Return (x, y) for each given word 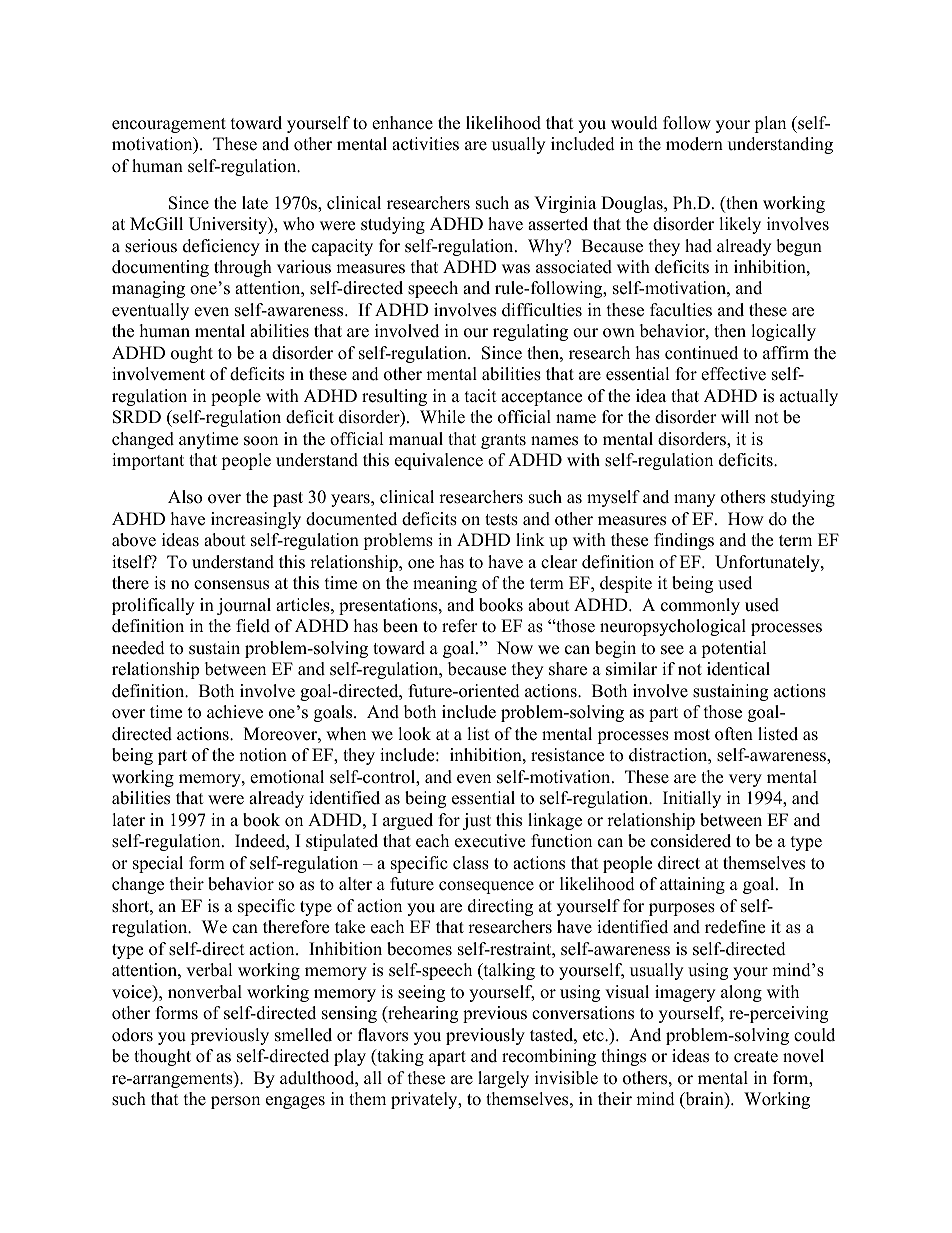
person (235, 1102)
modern (694, 144)
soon (261, 441)
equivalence (439, 461)
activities (425, 144)
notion (263, 755)
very (745, 780)
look (414, 734)
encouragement (169, 125)
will (735, 416)
